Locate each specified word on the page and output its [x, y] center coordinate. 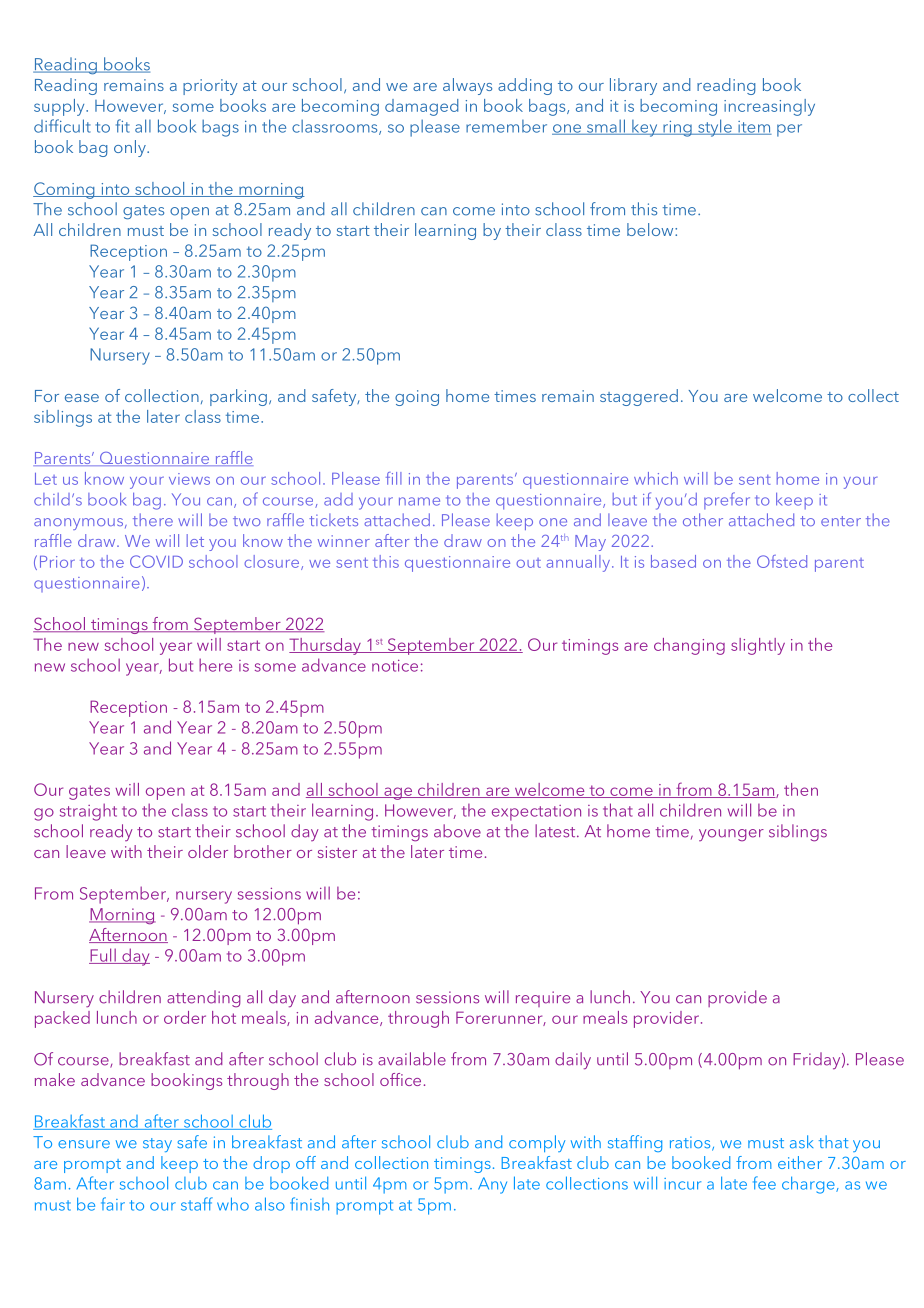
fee [764, 1183]
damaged [422, 107]
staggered [639, 397]
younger [731, 835]
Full [103, 956]
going [417, 398]
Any [492, 1185]
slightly [758, 646]
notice [395, 666]
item [754, 128]
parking [238, 397]
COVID [156, 561]
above [457, 831]
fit [123, 126]
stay [157, 1145]
